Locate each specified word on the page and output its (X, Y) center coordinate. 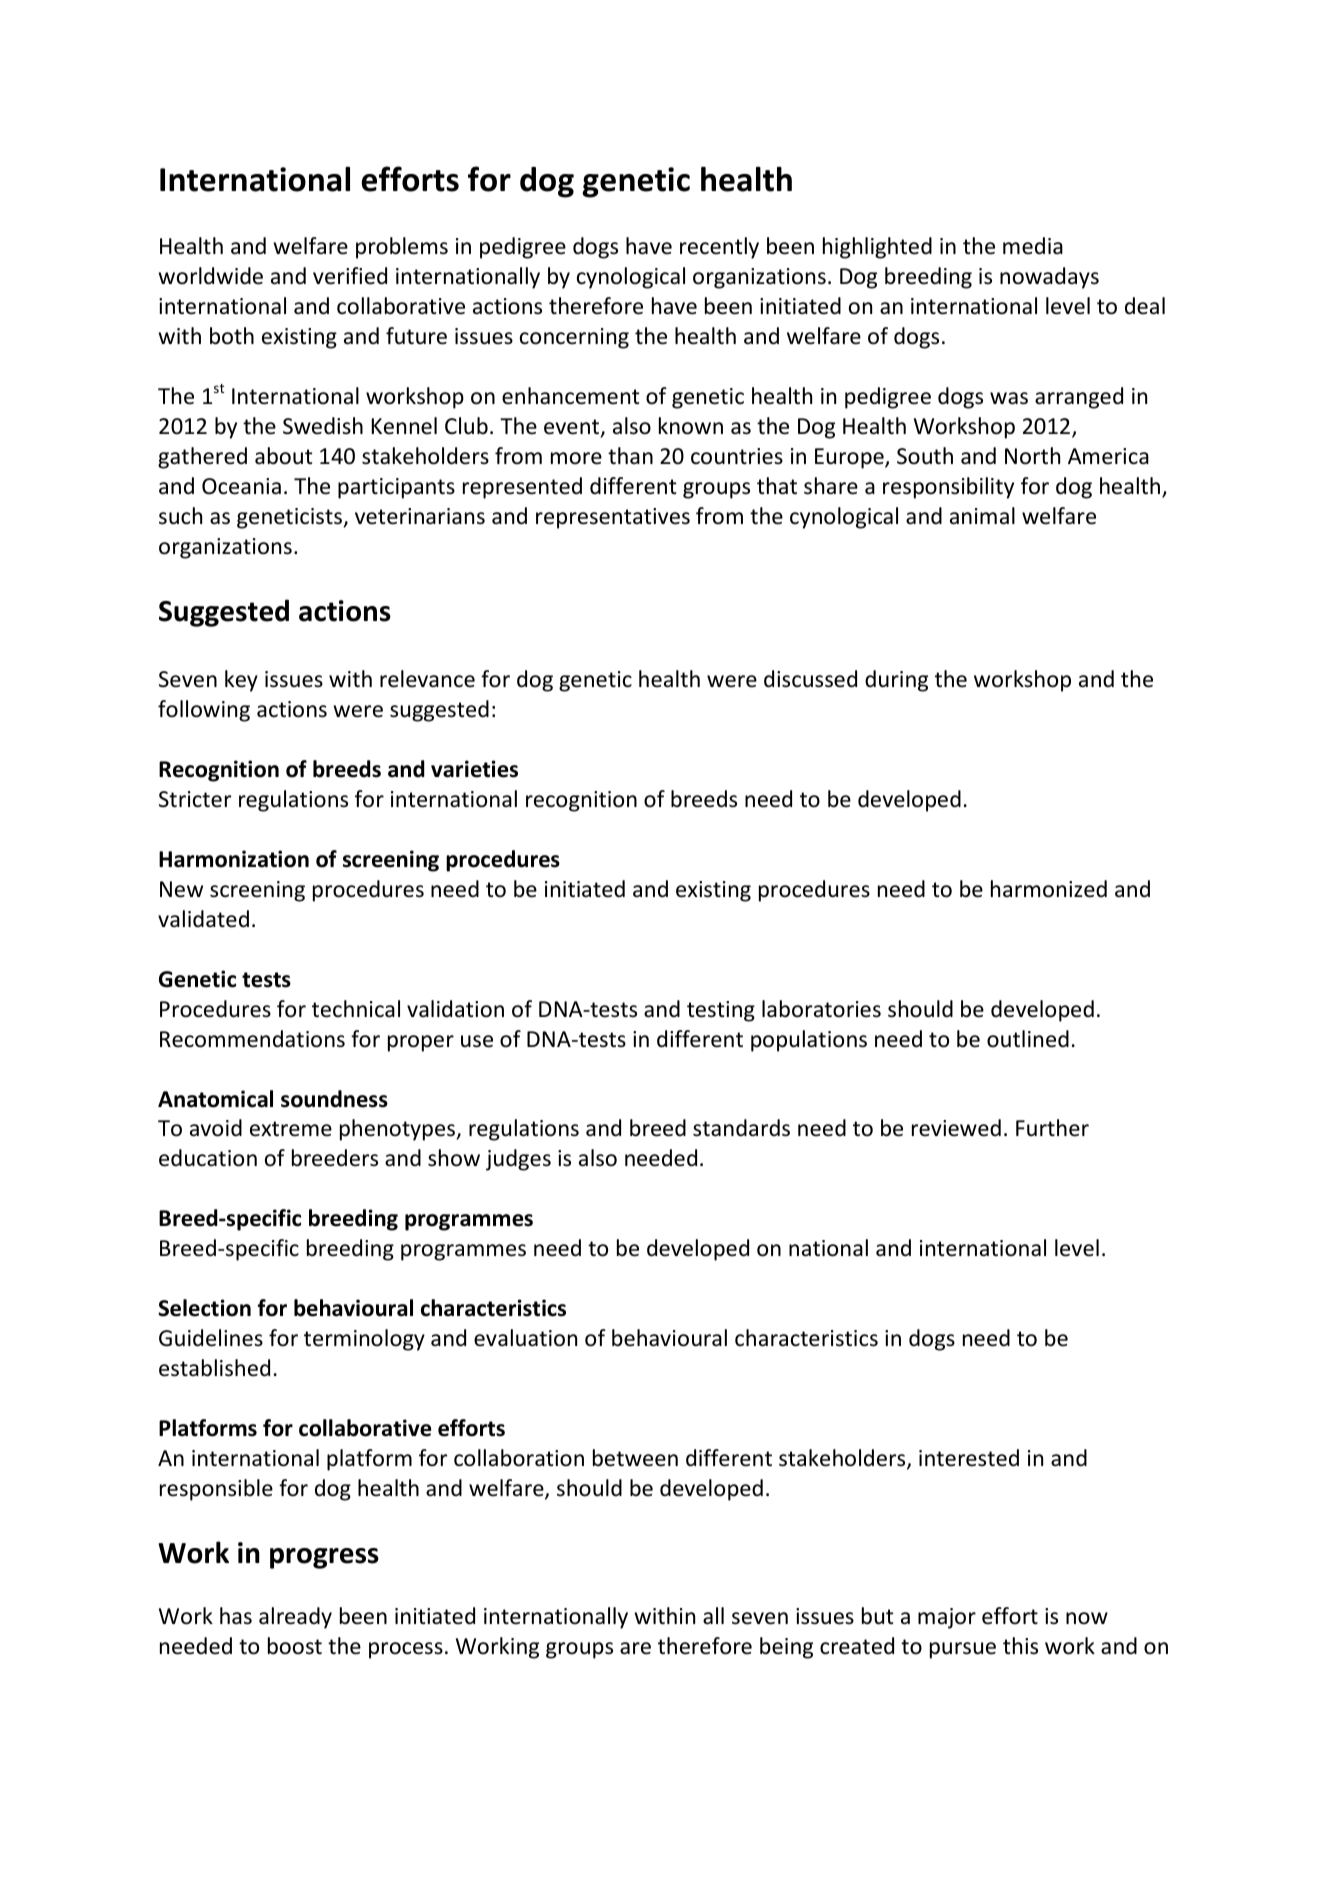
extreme (291, 1129)
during (896, 681)
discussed (810, 679)
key (241, 681)
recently (719, 248)
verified (350, 276)
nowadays (1049, 278)
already (295, 1618)
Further (1052, 1128)
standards (741, 1128)
